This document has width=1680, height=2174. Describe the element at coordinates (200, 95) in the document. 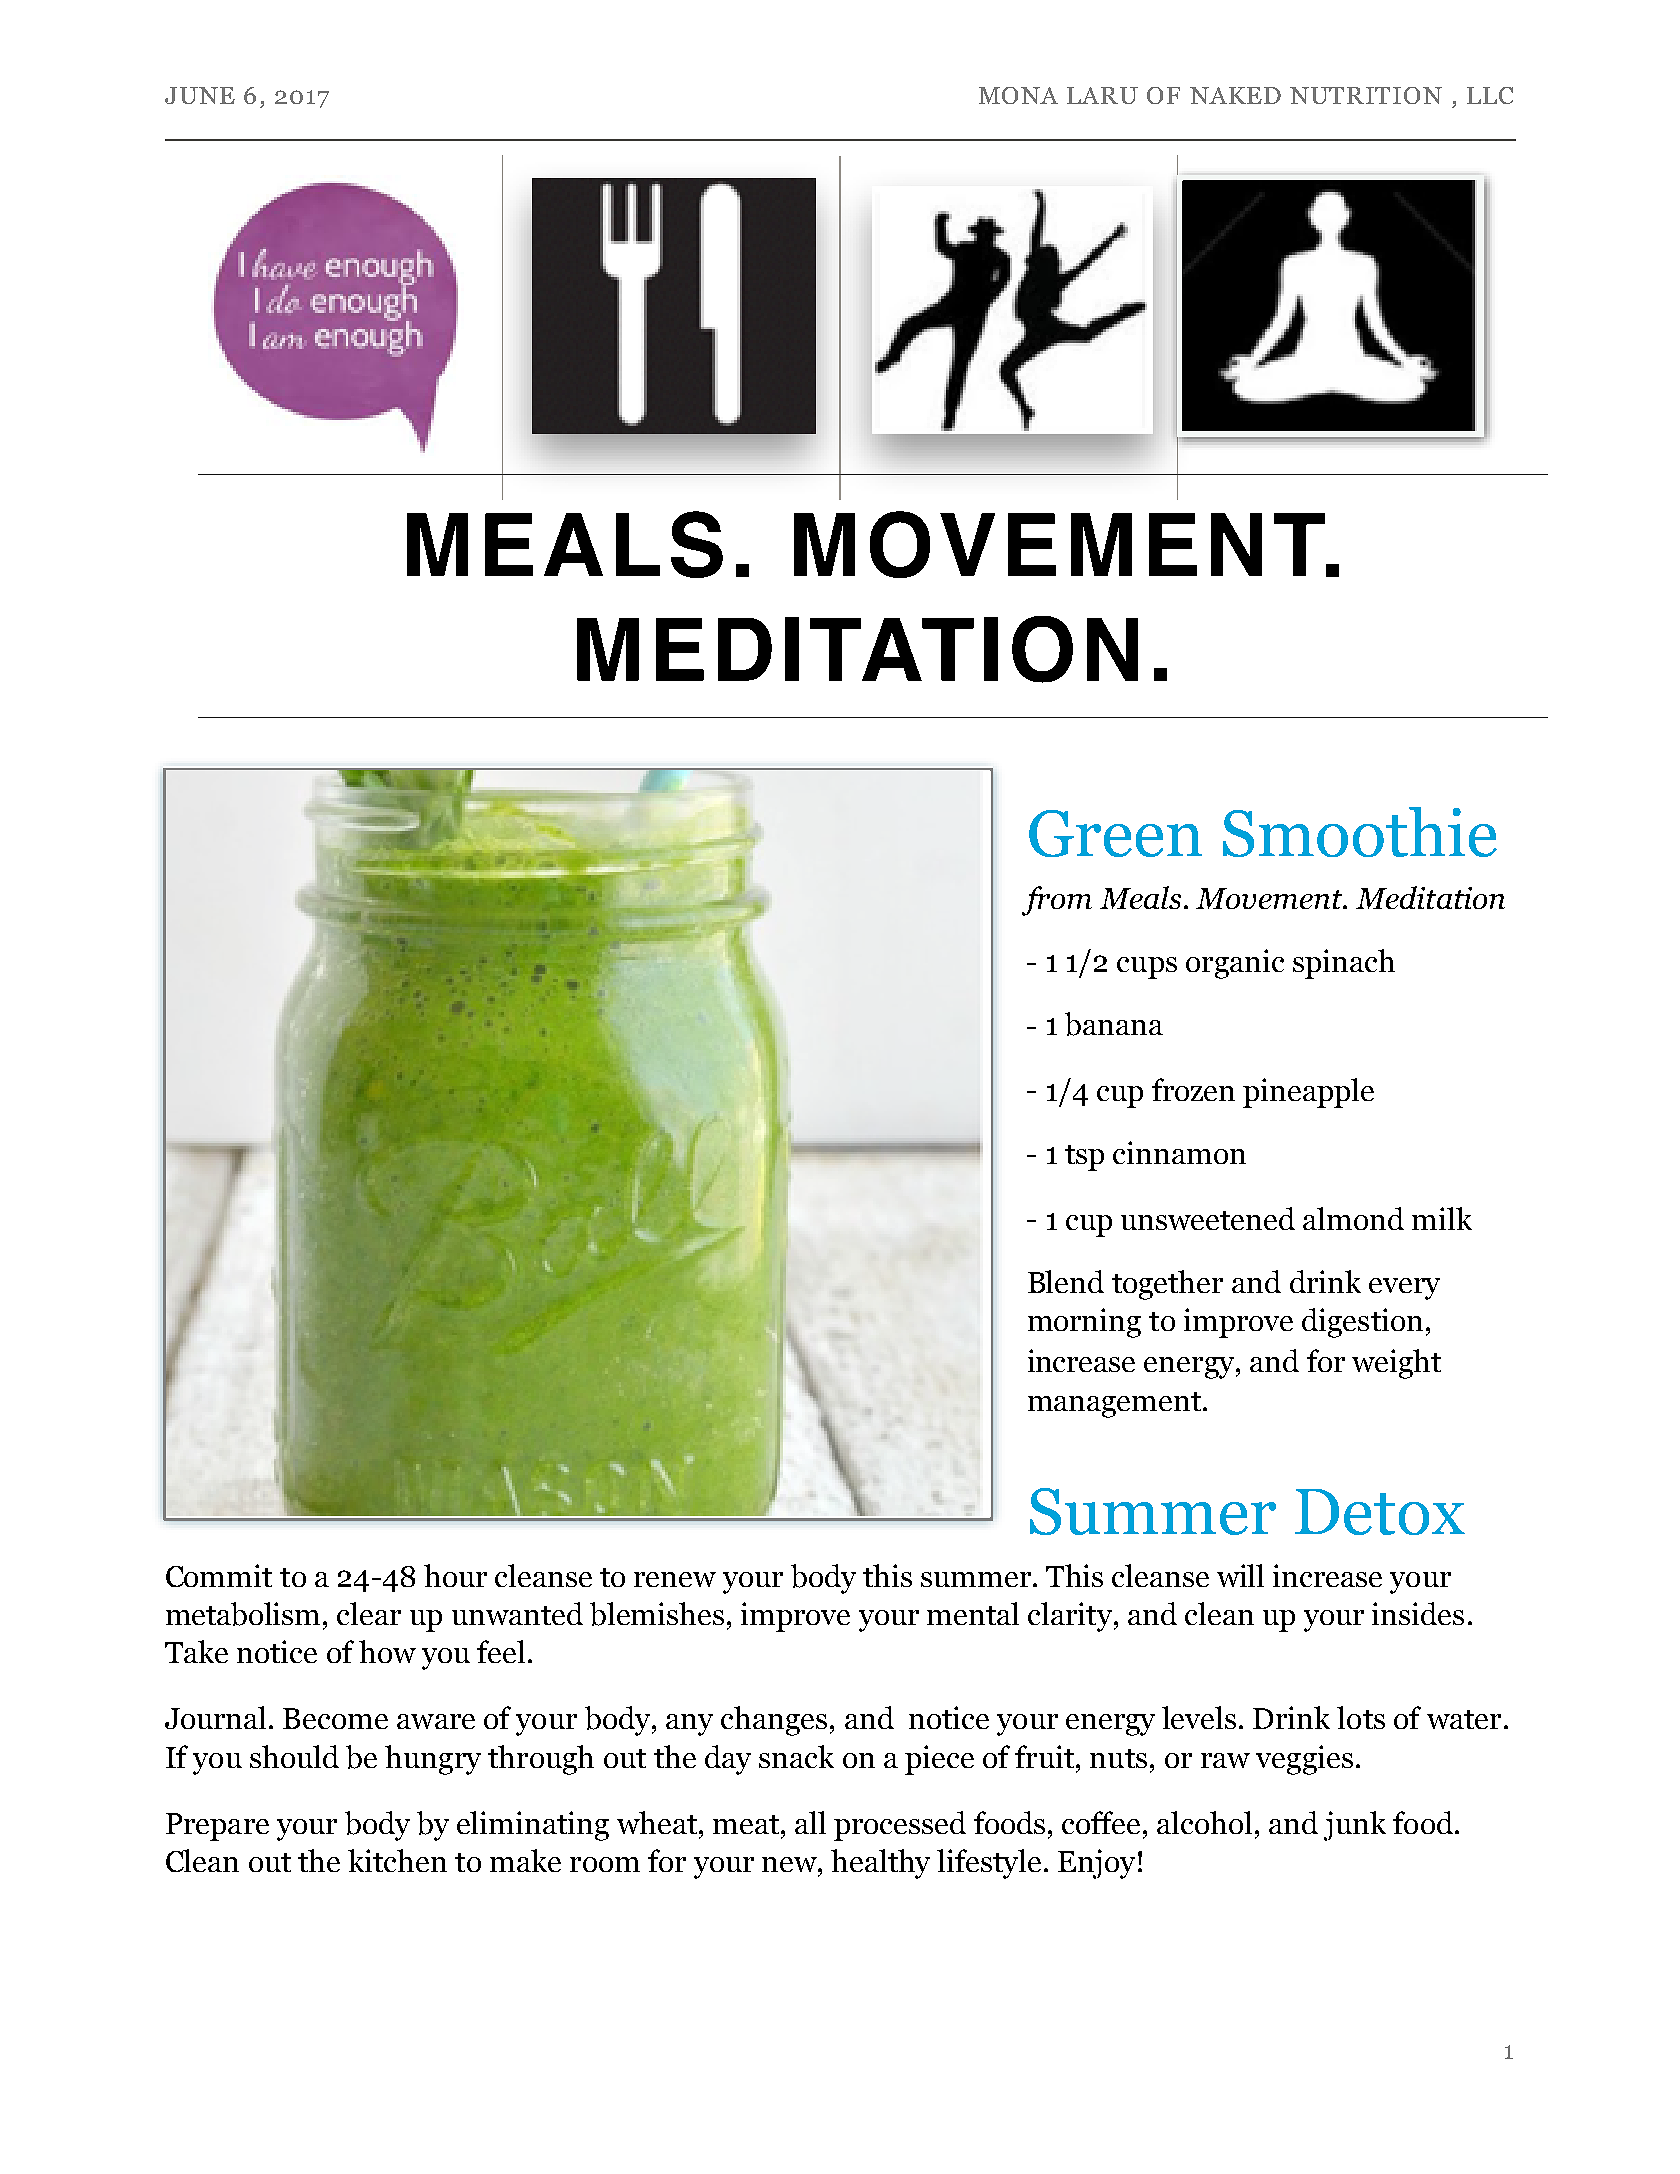

I see `JUNE` at that location.
